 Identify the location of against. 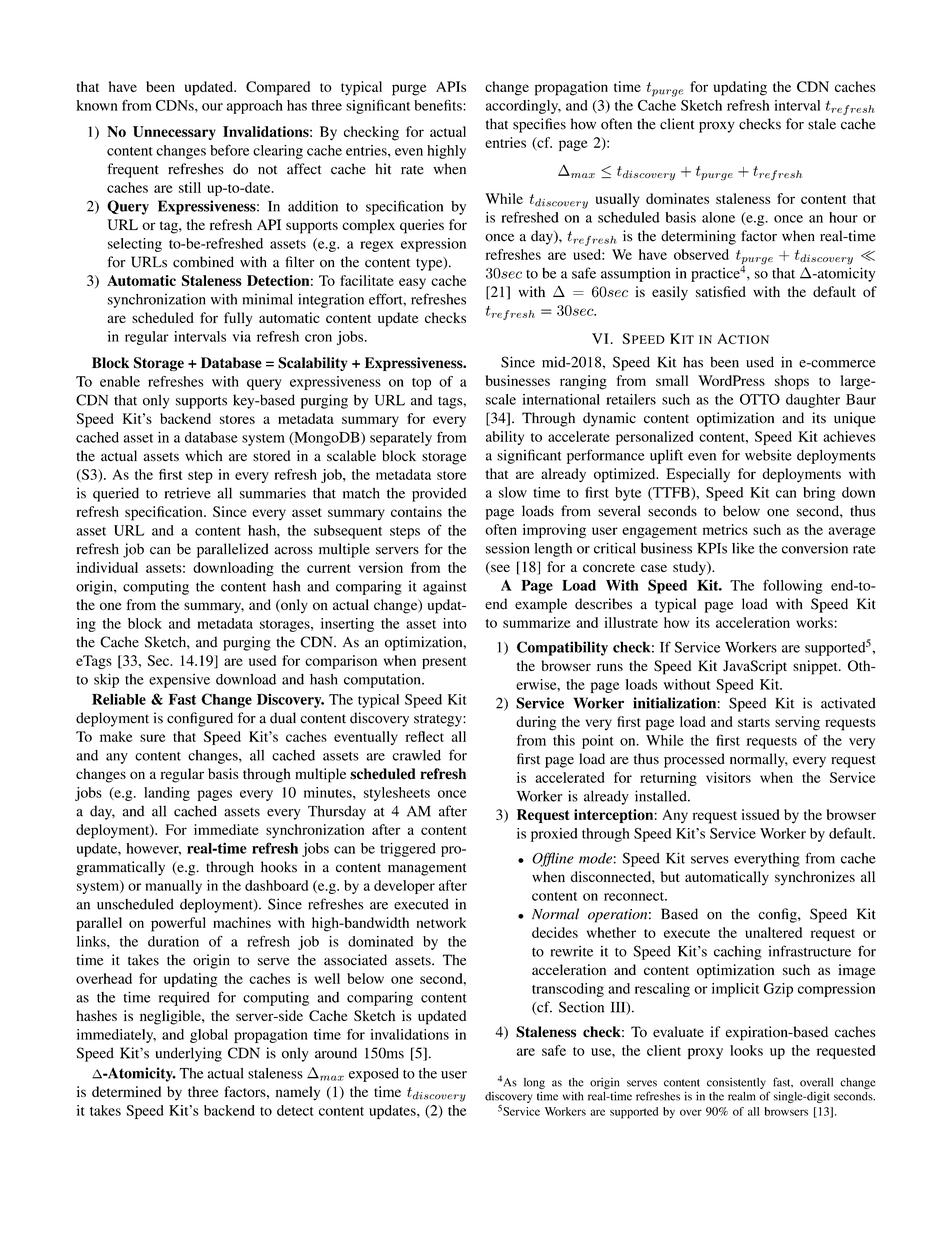
(445, 587).
